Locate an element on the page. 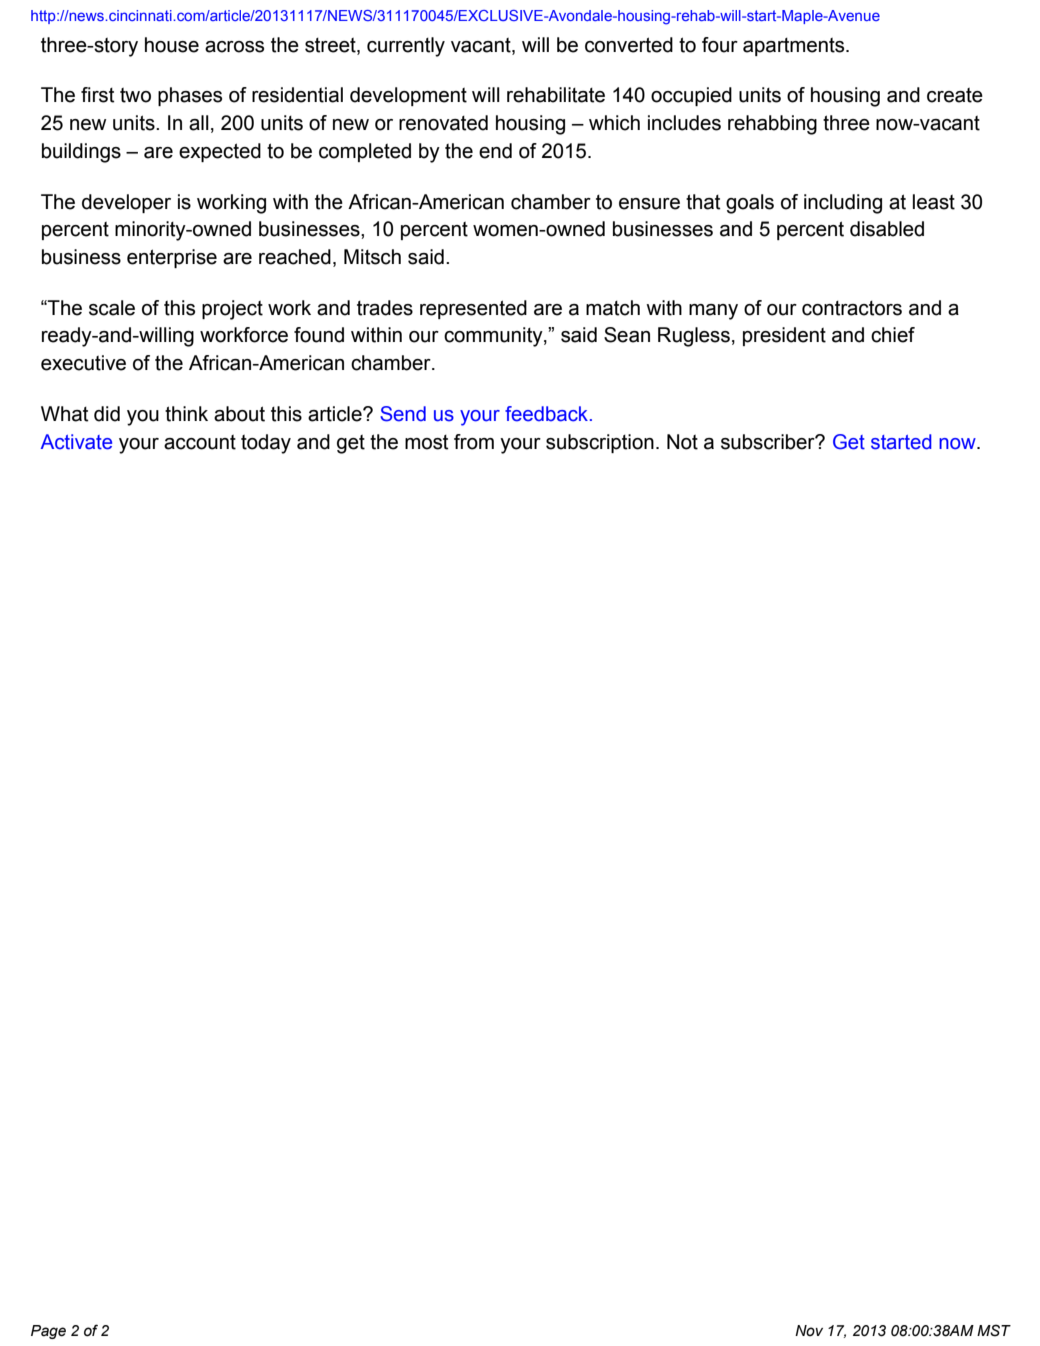  Send is located at coordinates (403, 414).
